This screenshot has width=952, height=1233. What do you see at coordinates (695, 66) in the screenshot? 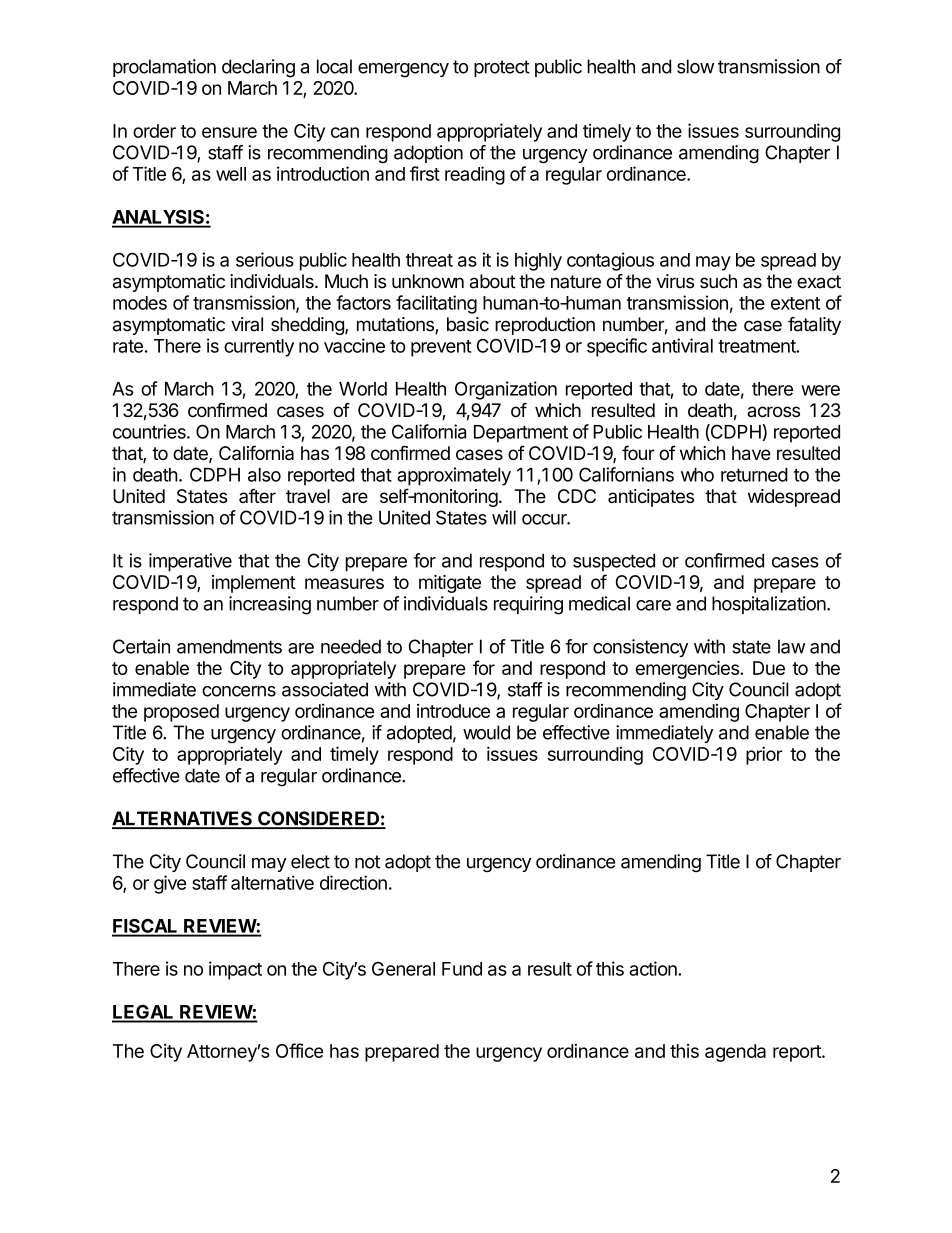
I see `slow` at bounding box center [695, 66].
